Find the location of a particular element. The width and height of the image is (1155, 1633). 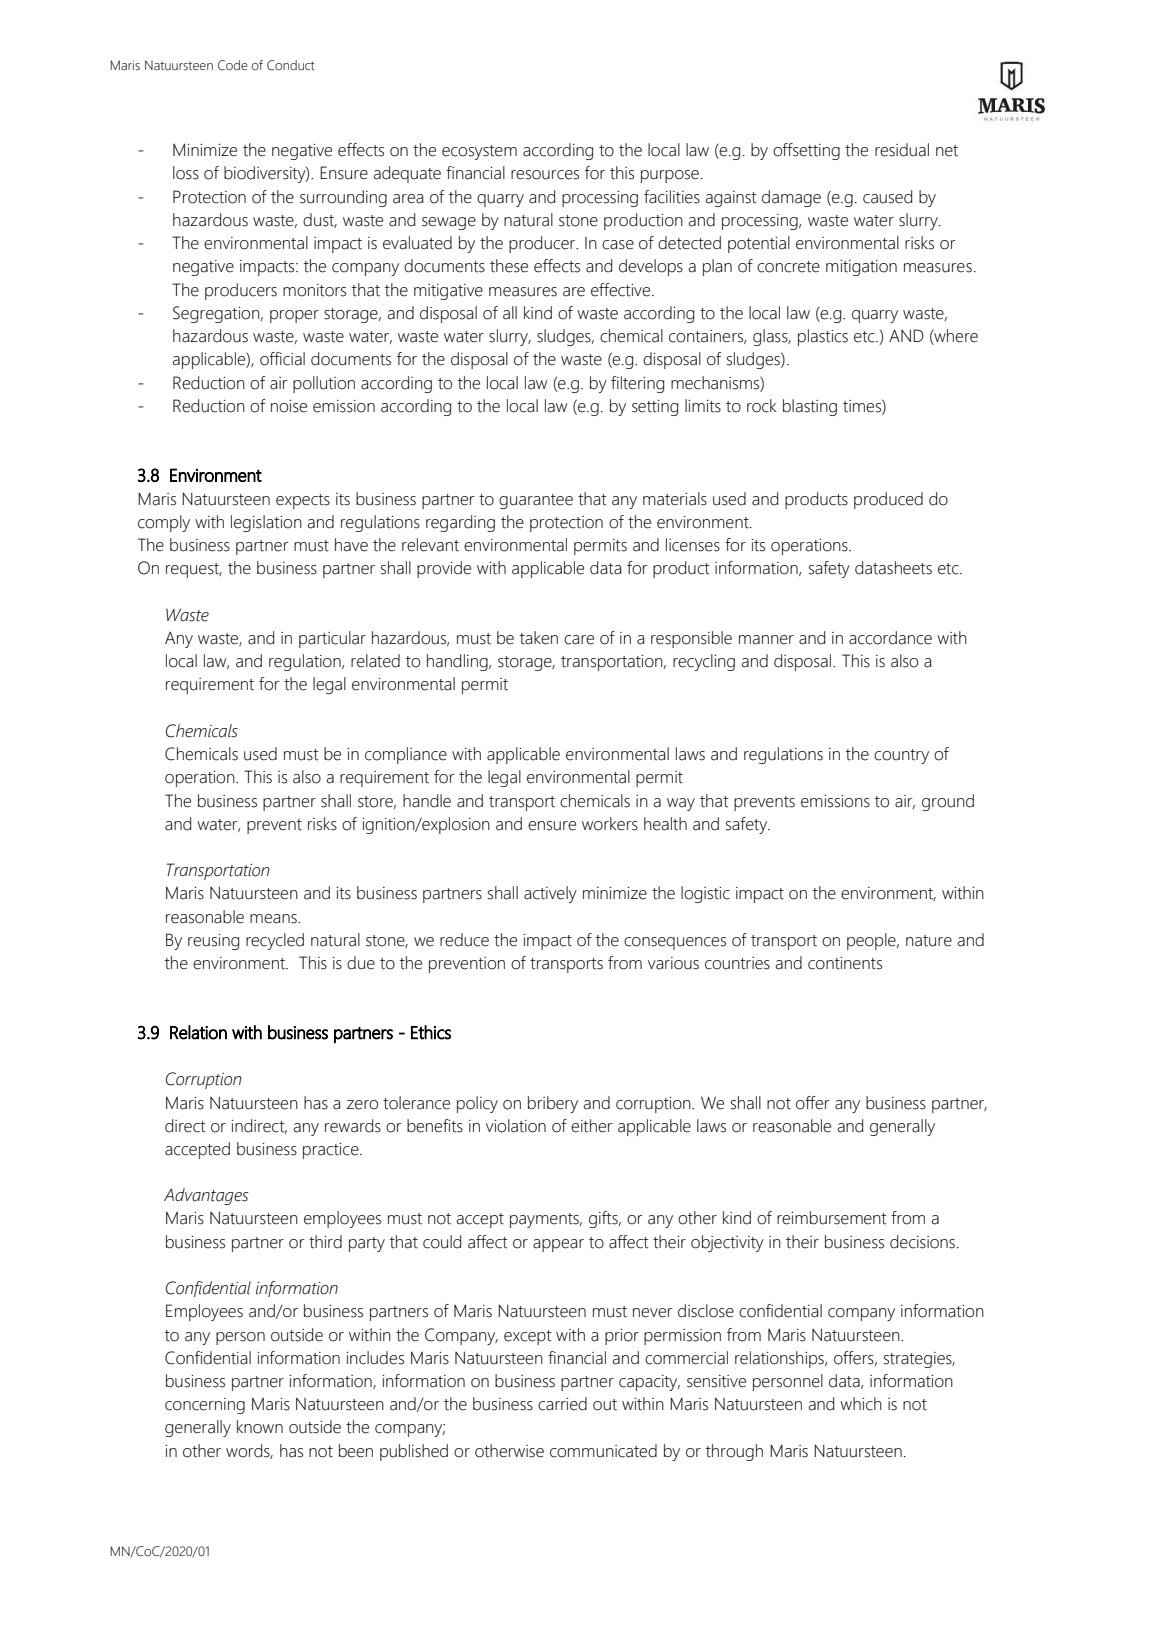

country is located at coordinates (901, 756).
